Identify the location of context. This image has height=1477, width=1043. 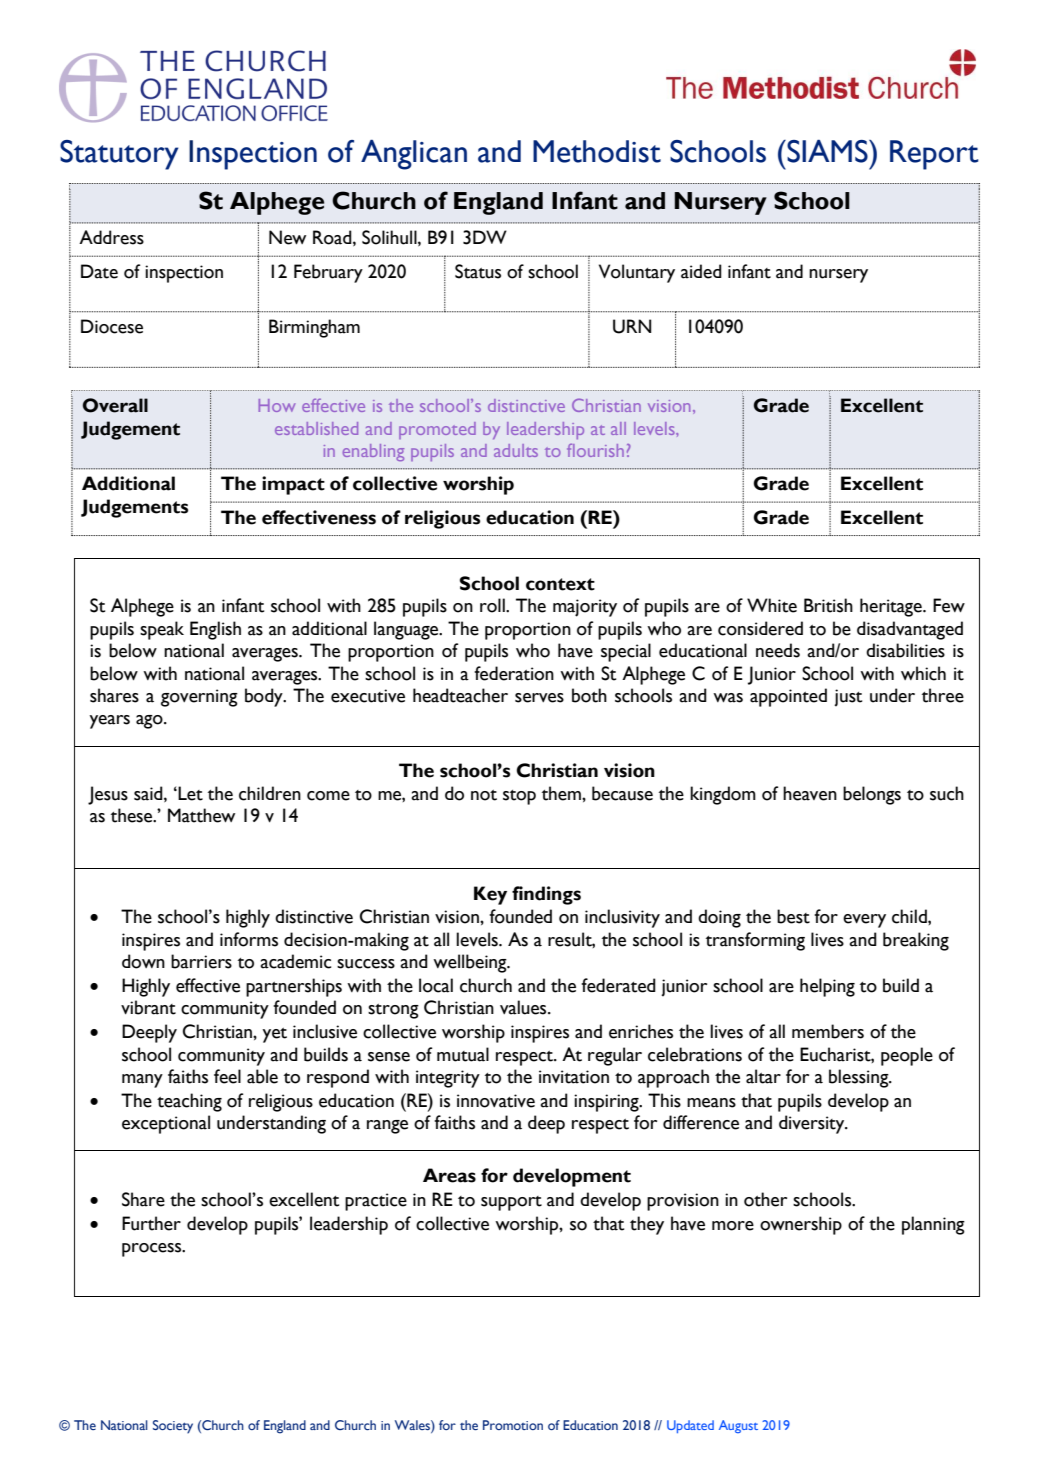
(560, 584).
